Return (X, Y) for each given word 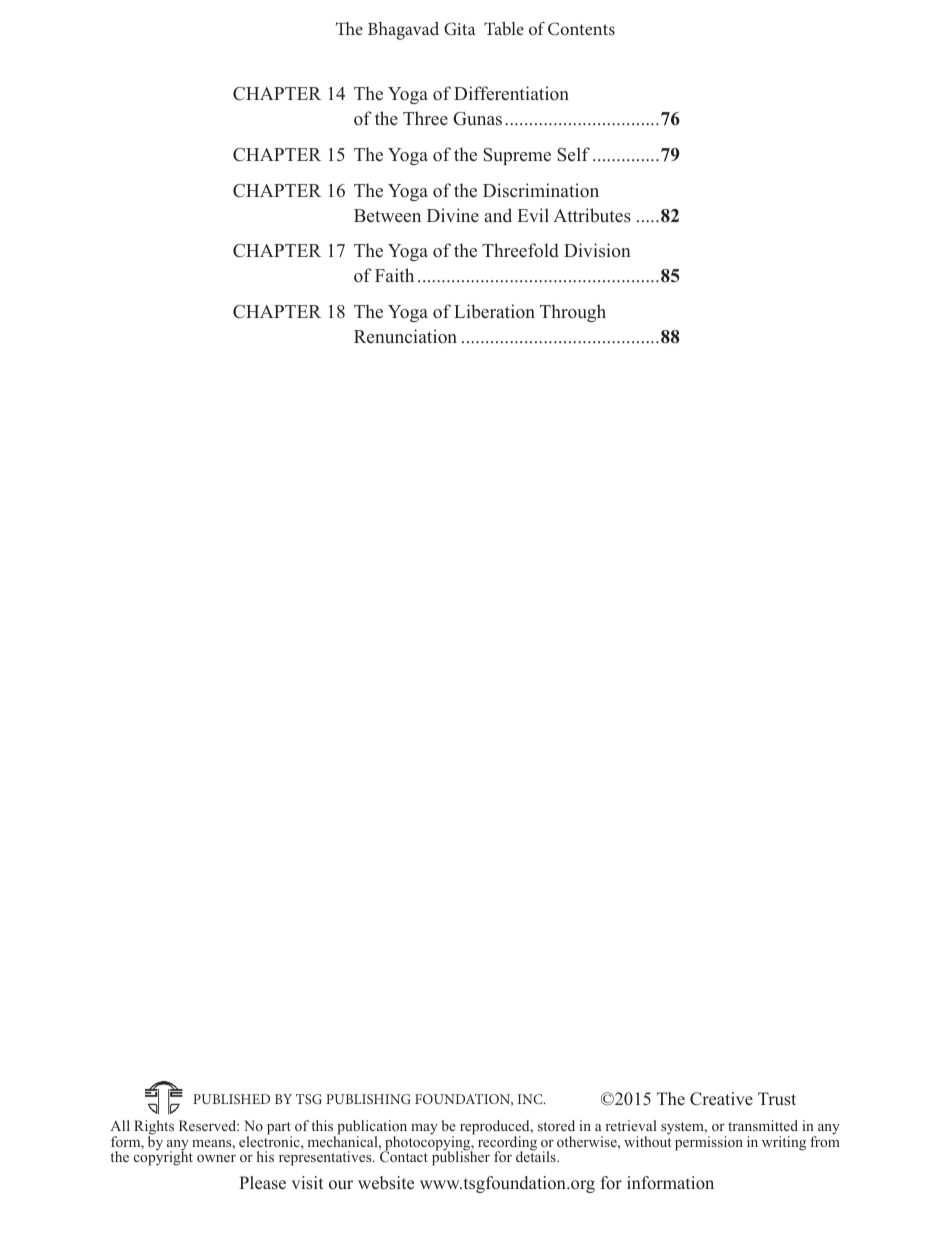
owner (216, 1158)
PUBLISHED (231, 1099)
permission (709, 1143)
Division (597, 250)
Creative (721, 1099)
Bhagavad (403, 31)
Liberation (494, 311)
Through (573, 313)
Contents (581, 29)
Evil (533, 215)
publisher (461, 1158)
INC (531, 1099)
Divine (453, 215)
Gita (460, 29)
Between (387, 216)
